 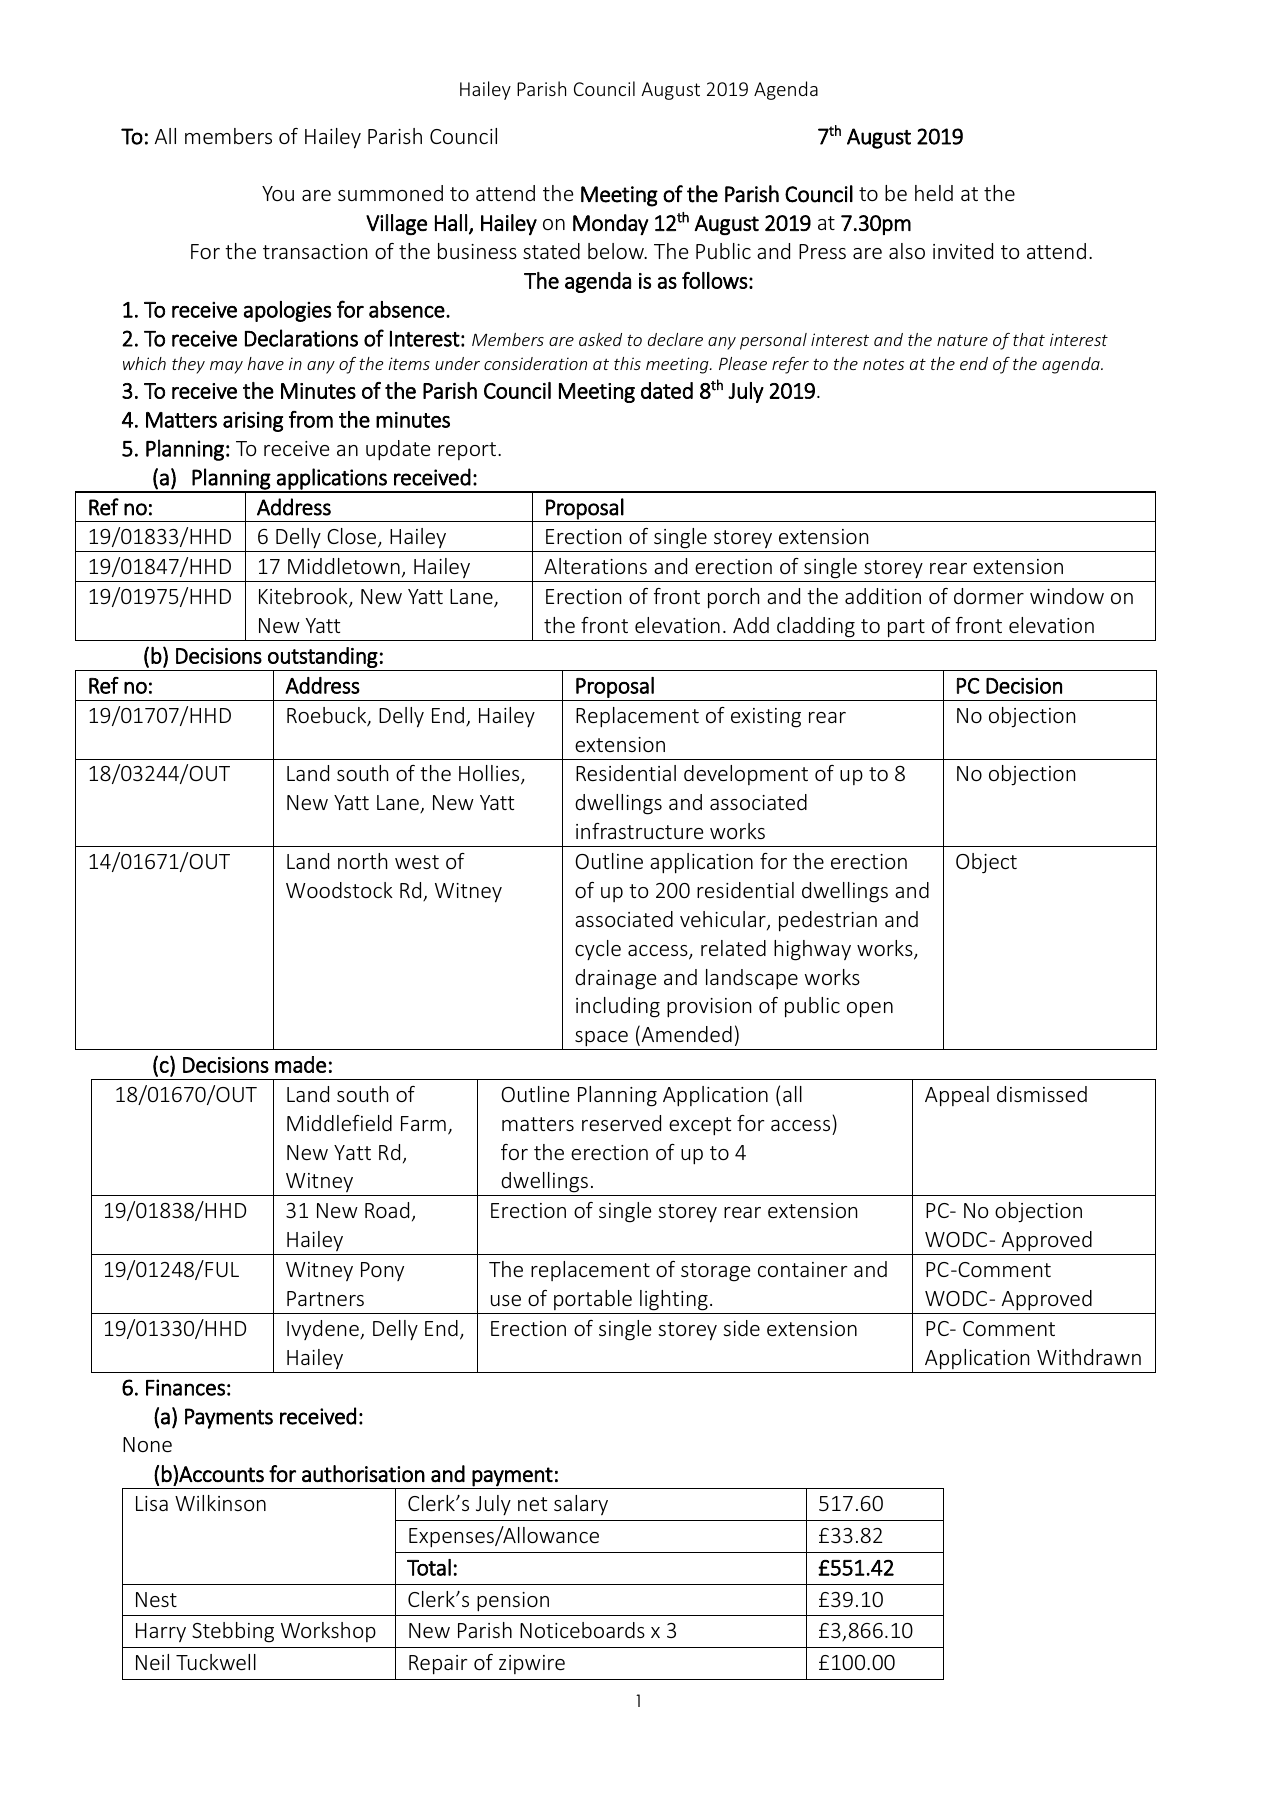 I want to click on You, so click(x=278, y=193).
